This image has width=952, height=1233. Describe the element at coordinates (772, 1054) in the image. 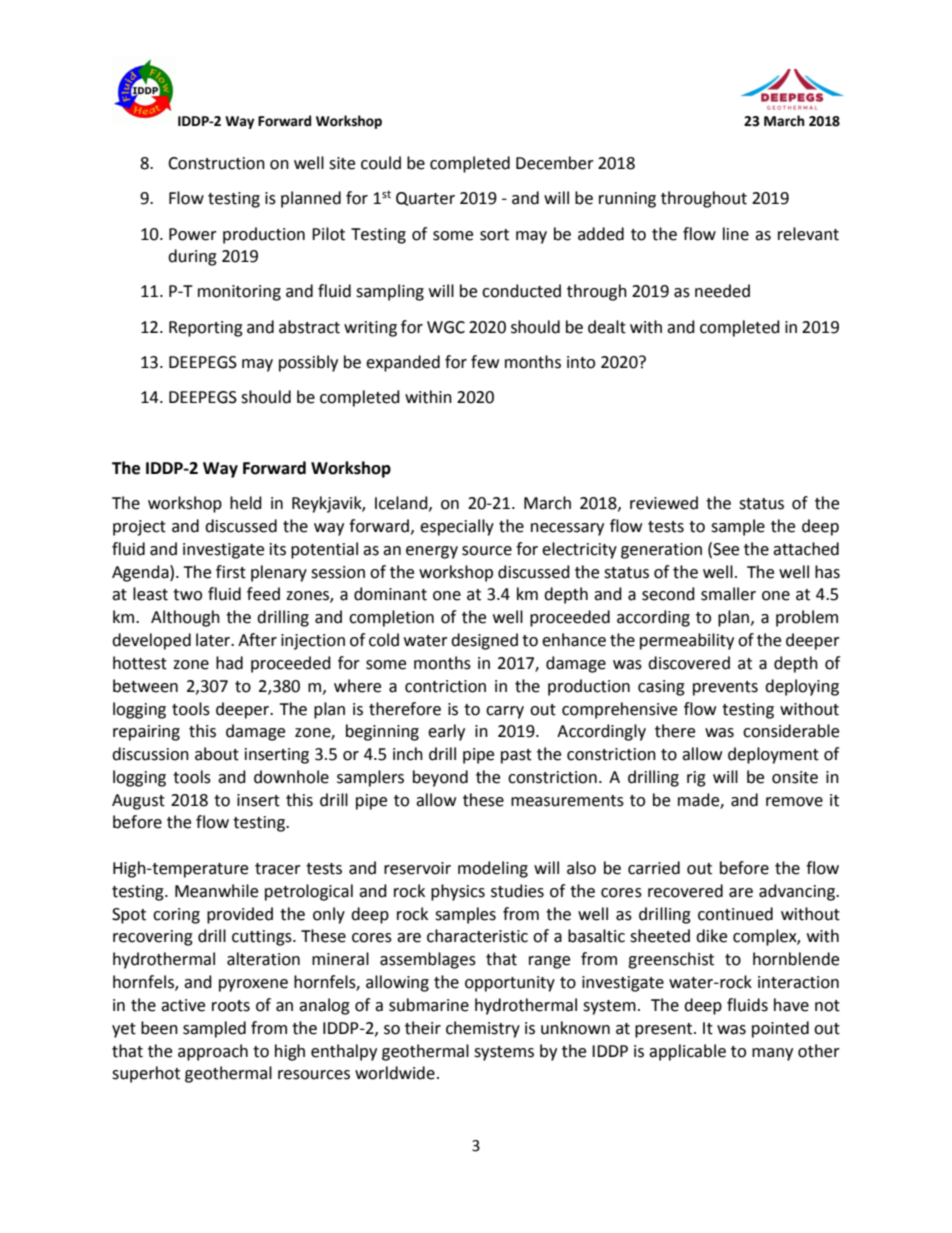

I see `many` at that location.
